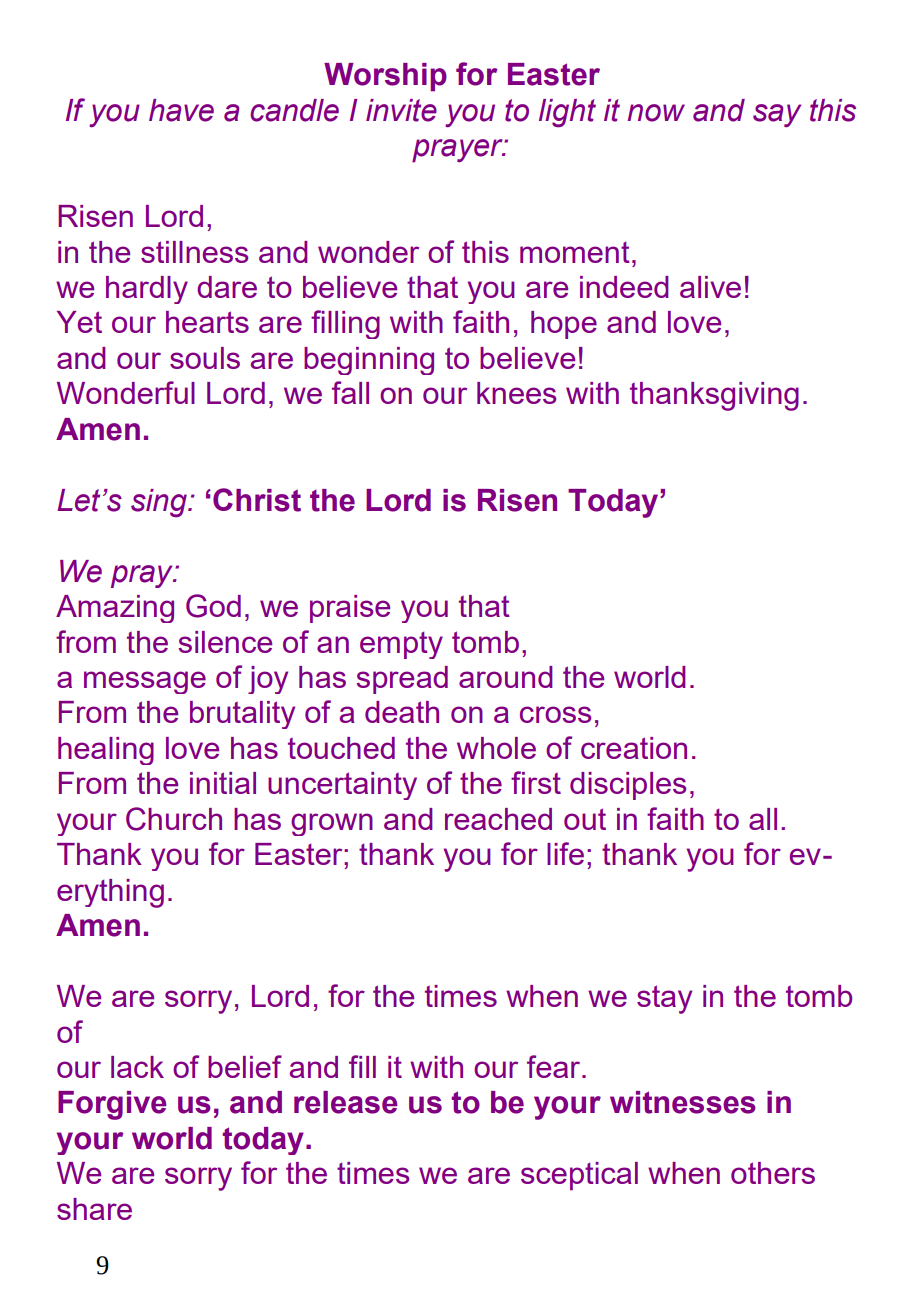  Describe the element at coordinates (634, 748) in the page. I see `creation` at that location.
